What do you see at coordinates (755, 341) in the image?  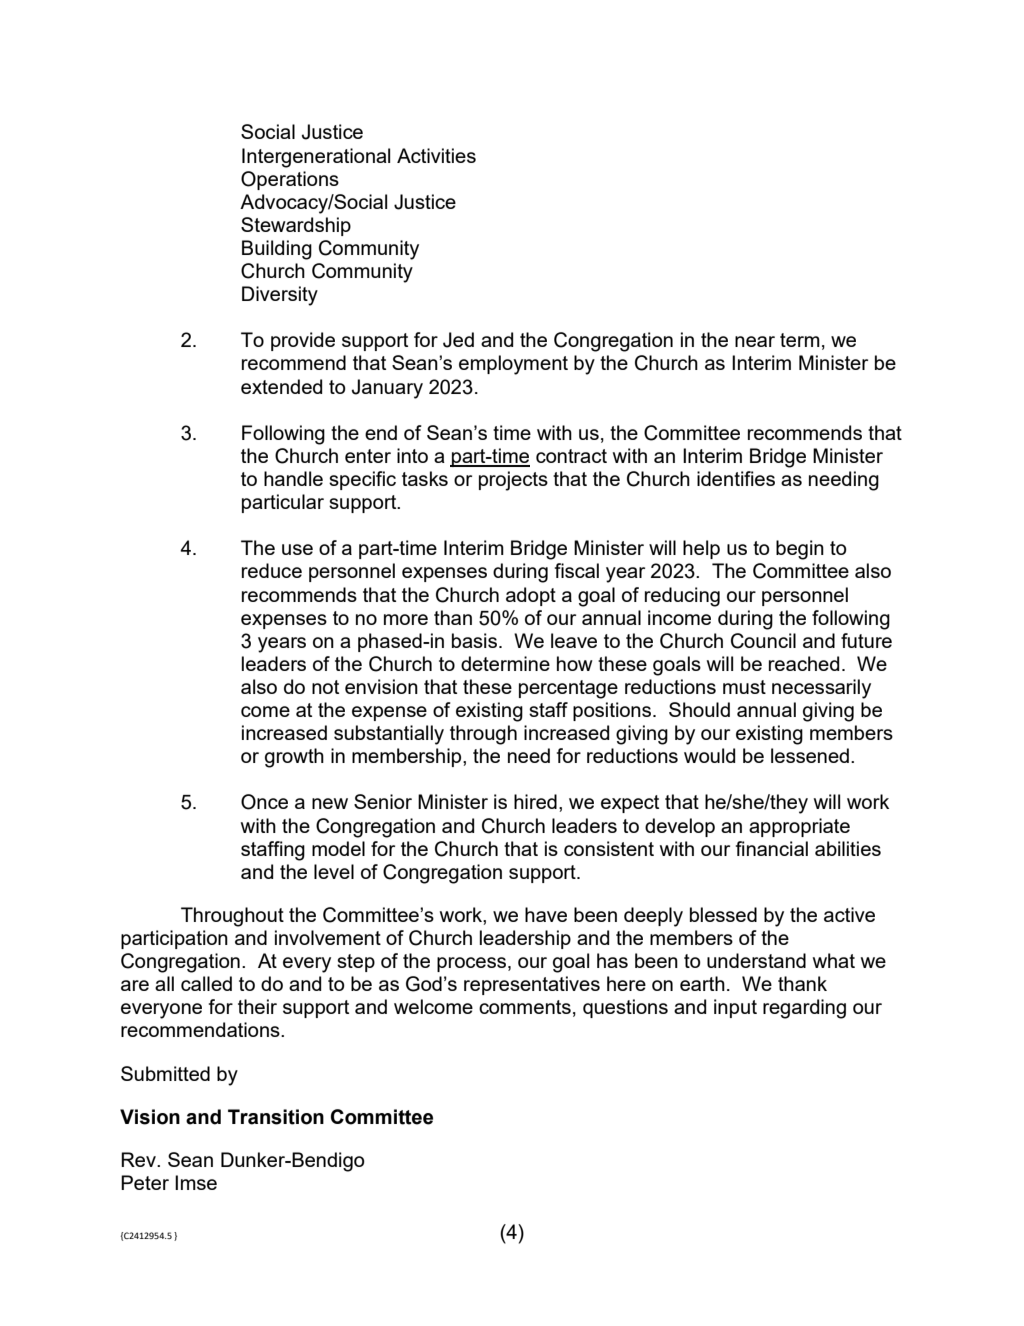 I see `near` at bounding box center [755, 341].
